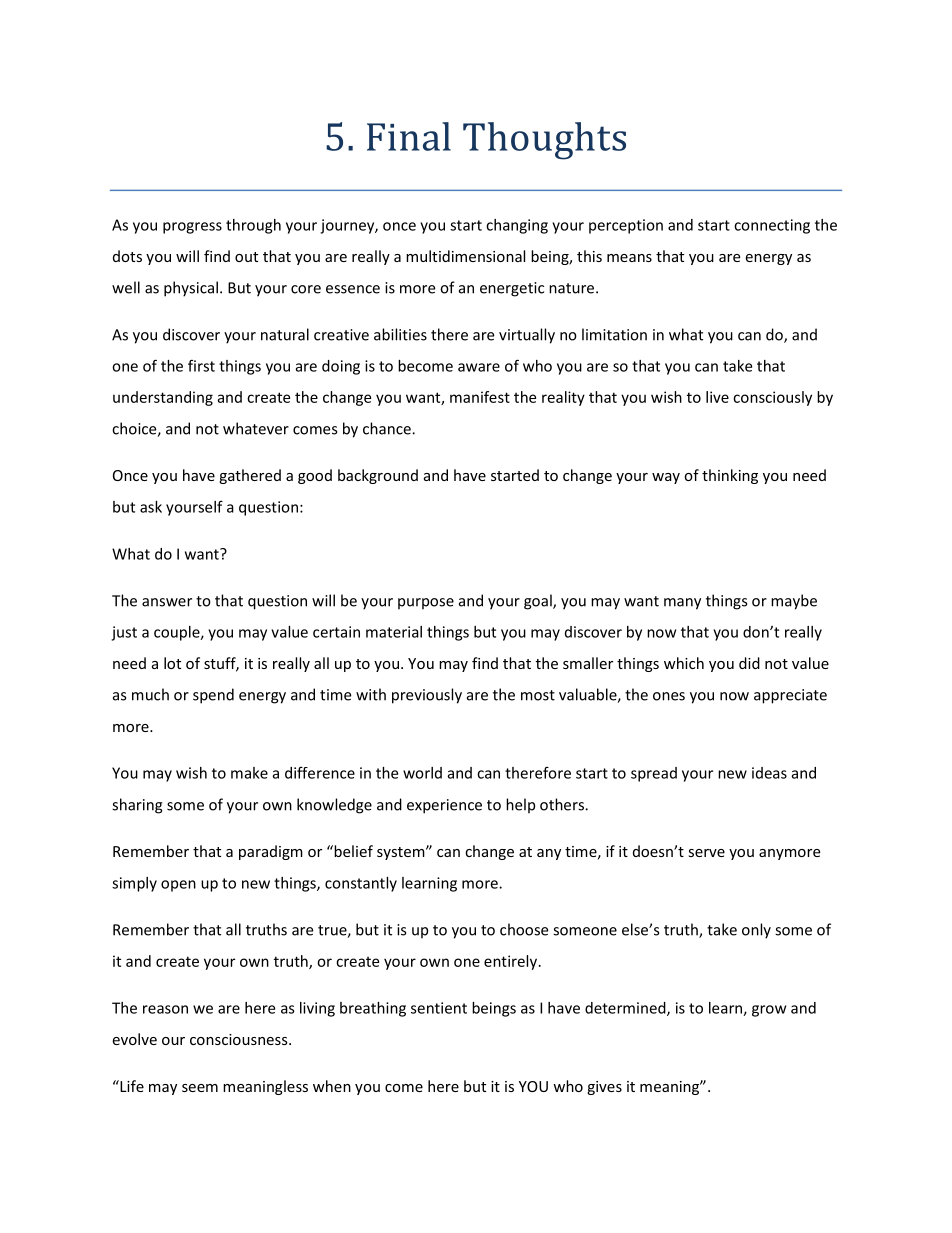 This document has width=952, height=1233. I want to click on experience, so click(444, 806).
